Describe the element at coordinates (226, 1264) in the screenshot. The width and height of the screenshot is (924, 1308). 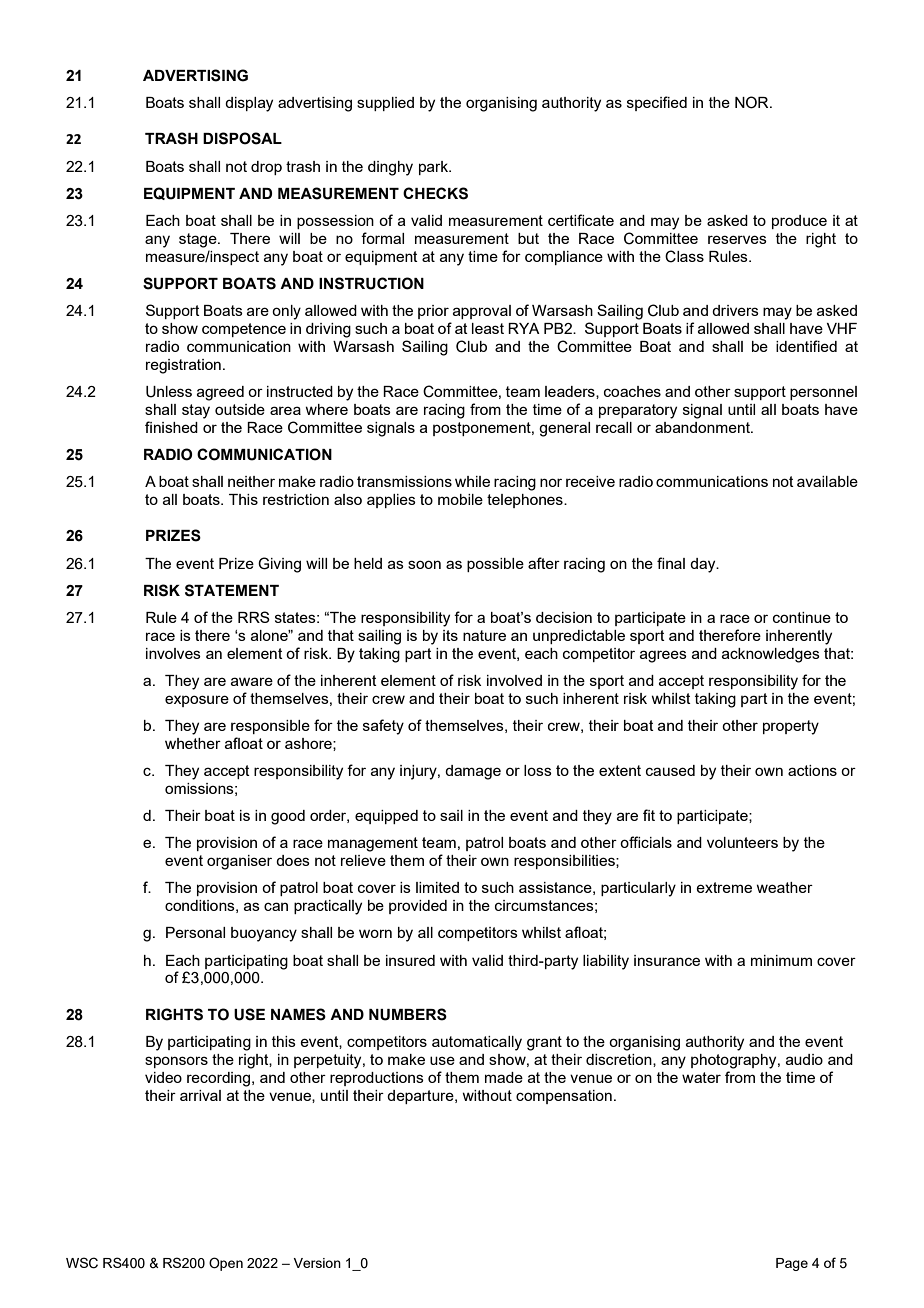
I see `Open` at that location.
